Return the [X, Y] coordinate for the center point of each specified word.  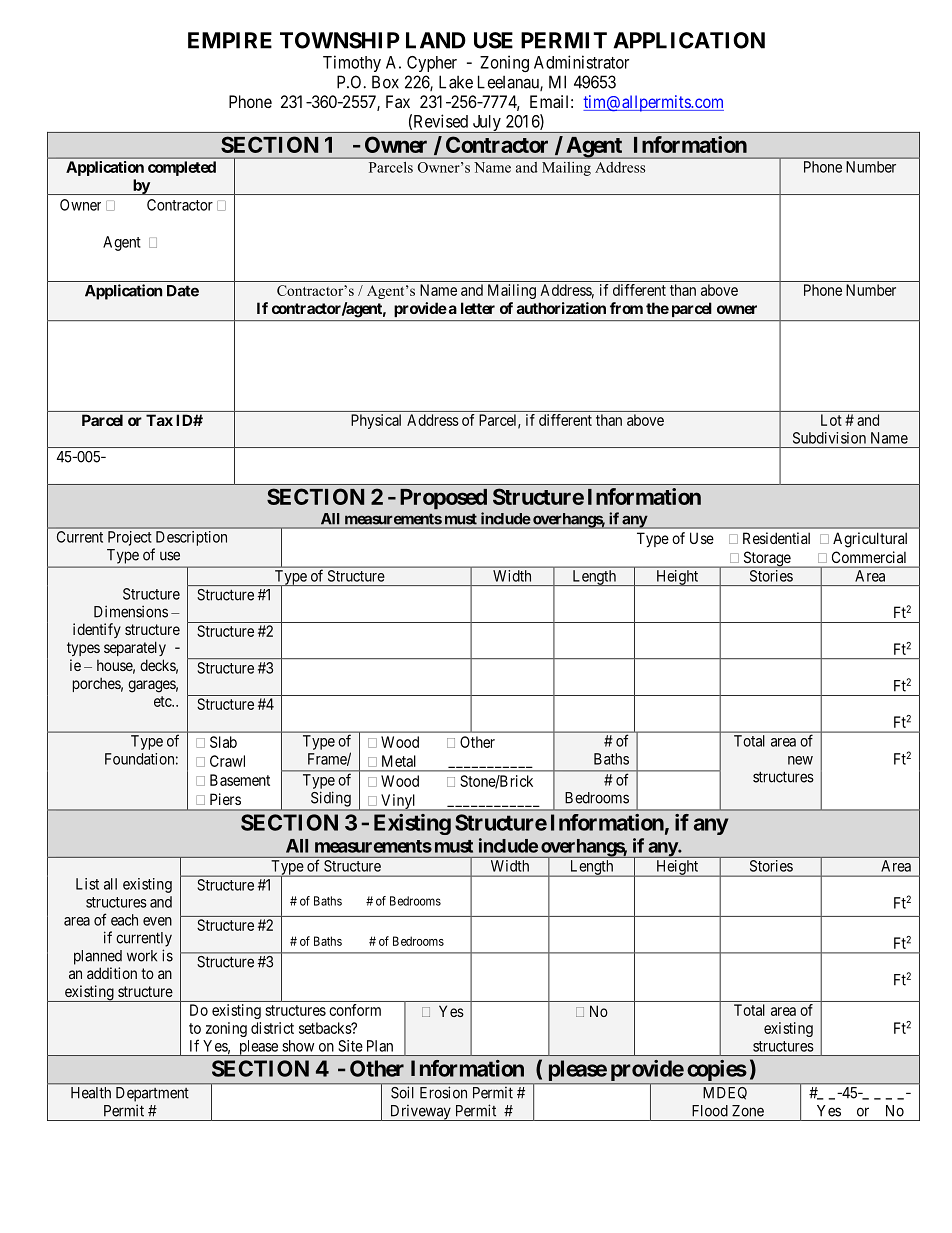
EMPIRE [230, 40]
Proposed [443, 499]
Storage [766, 559]
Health [91, 1093]
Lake [456, 82]
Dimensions [131, 611]
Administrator [581, 62]
